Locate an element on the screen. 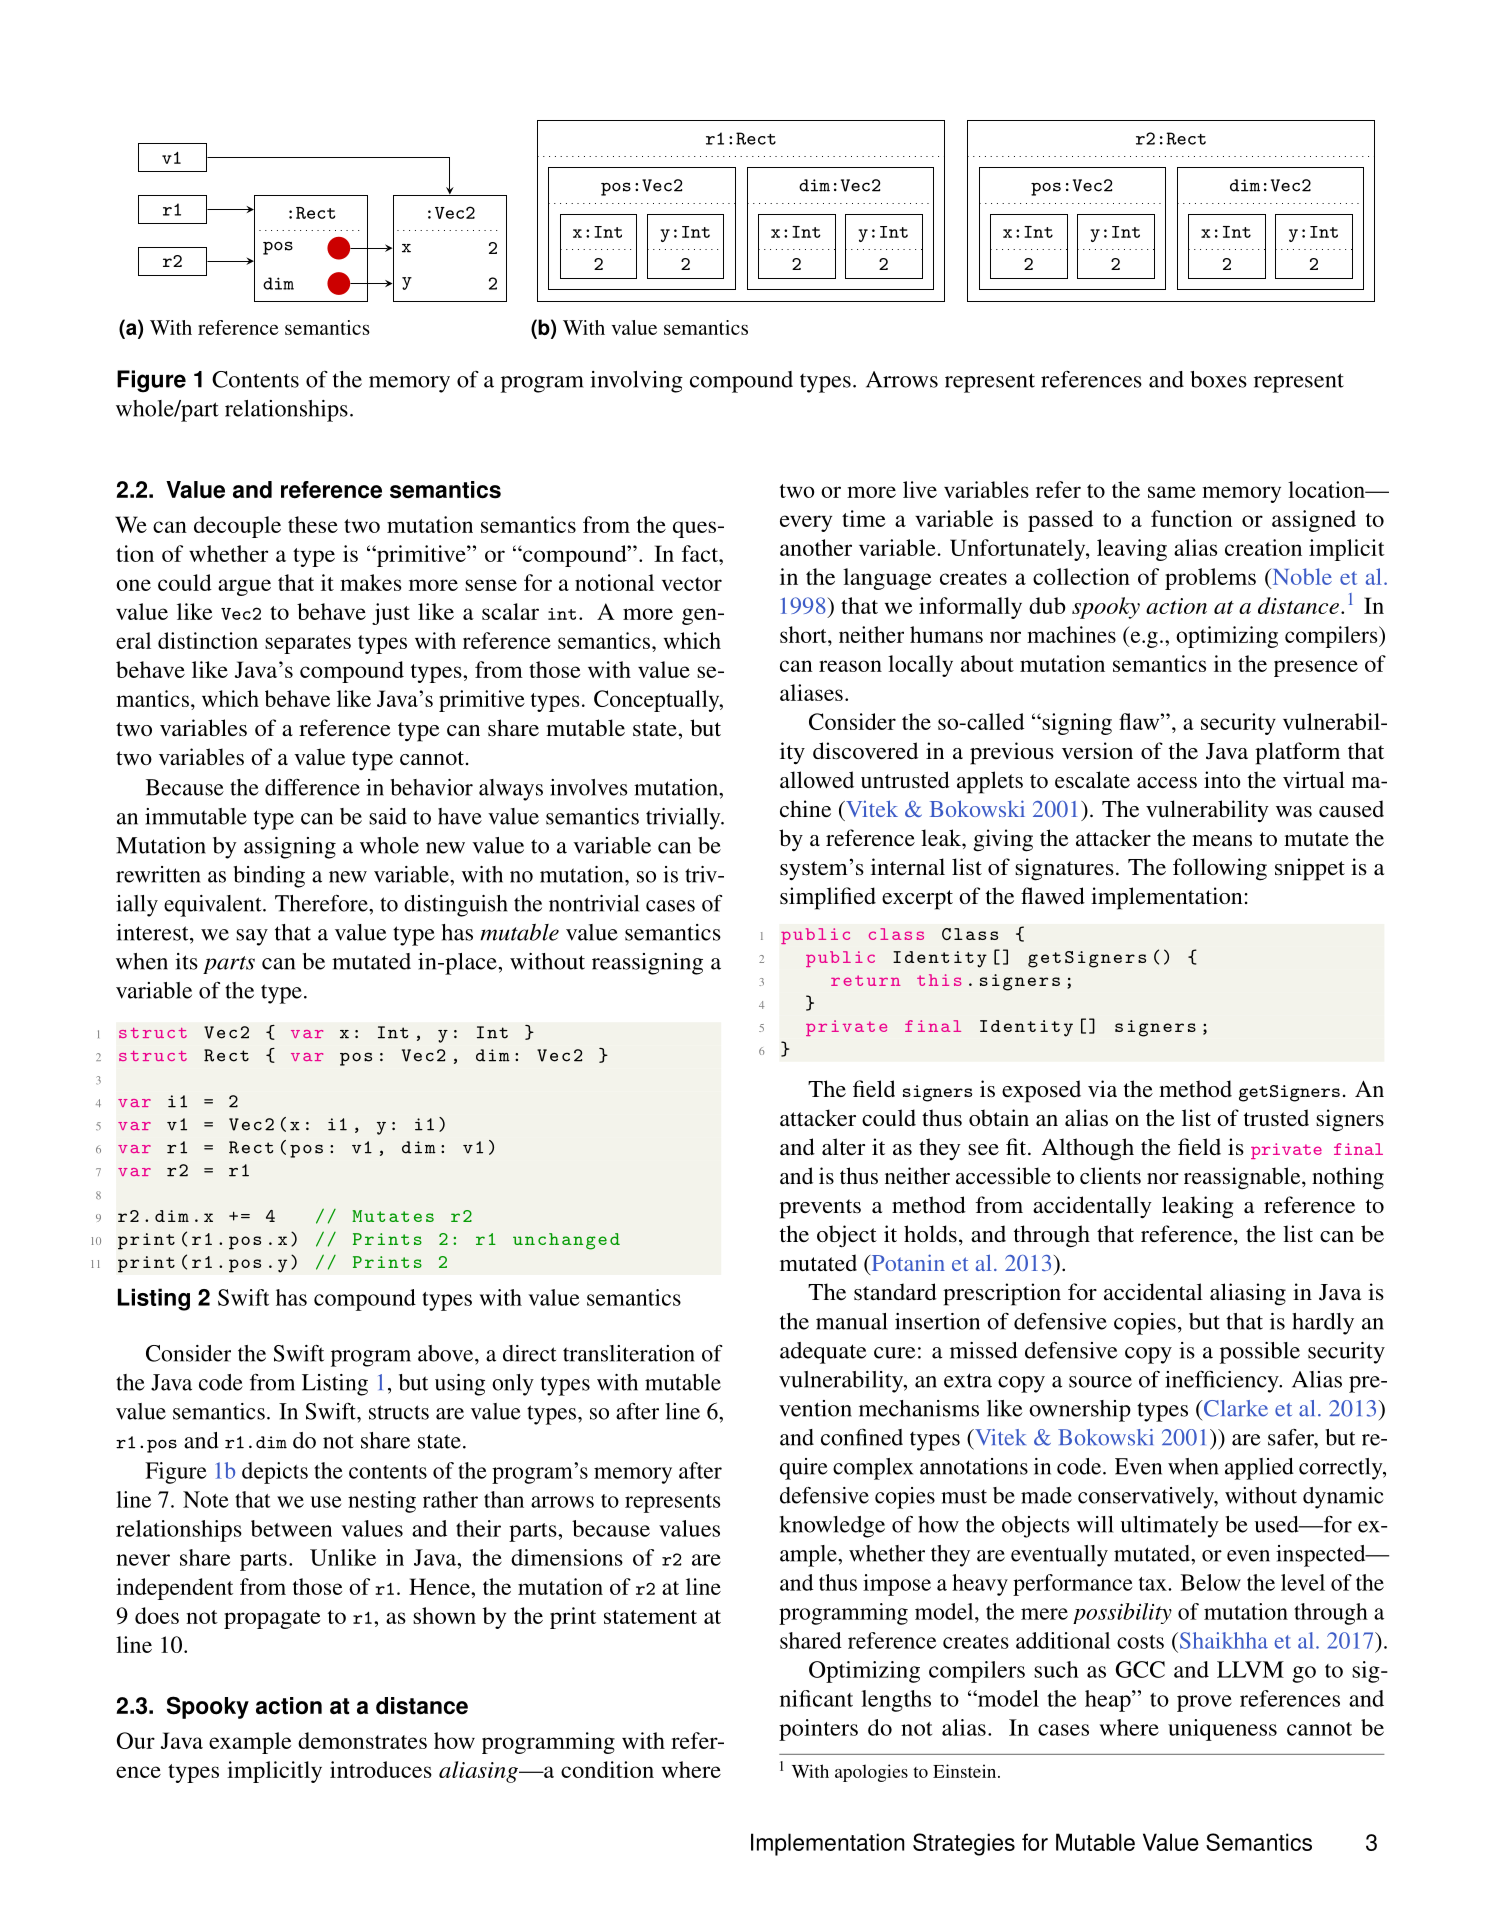  allowed is located at coordinates (817, 779).
